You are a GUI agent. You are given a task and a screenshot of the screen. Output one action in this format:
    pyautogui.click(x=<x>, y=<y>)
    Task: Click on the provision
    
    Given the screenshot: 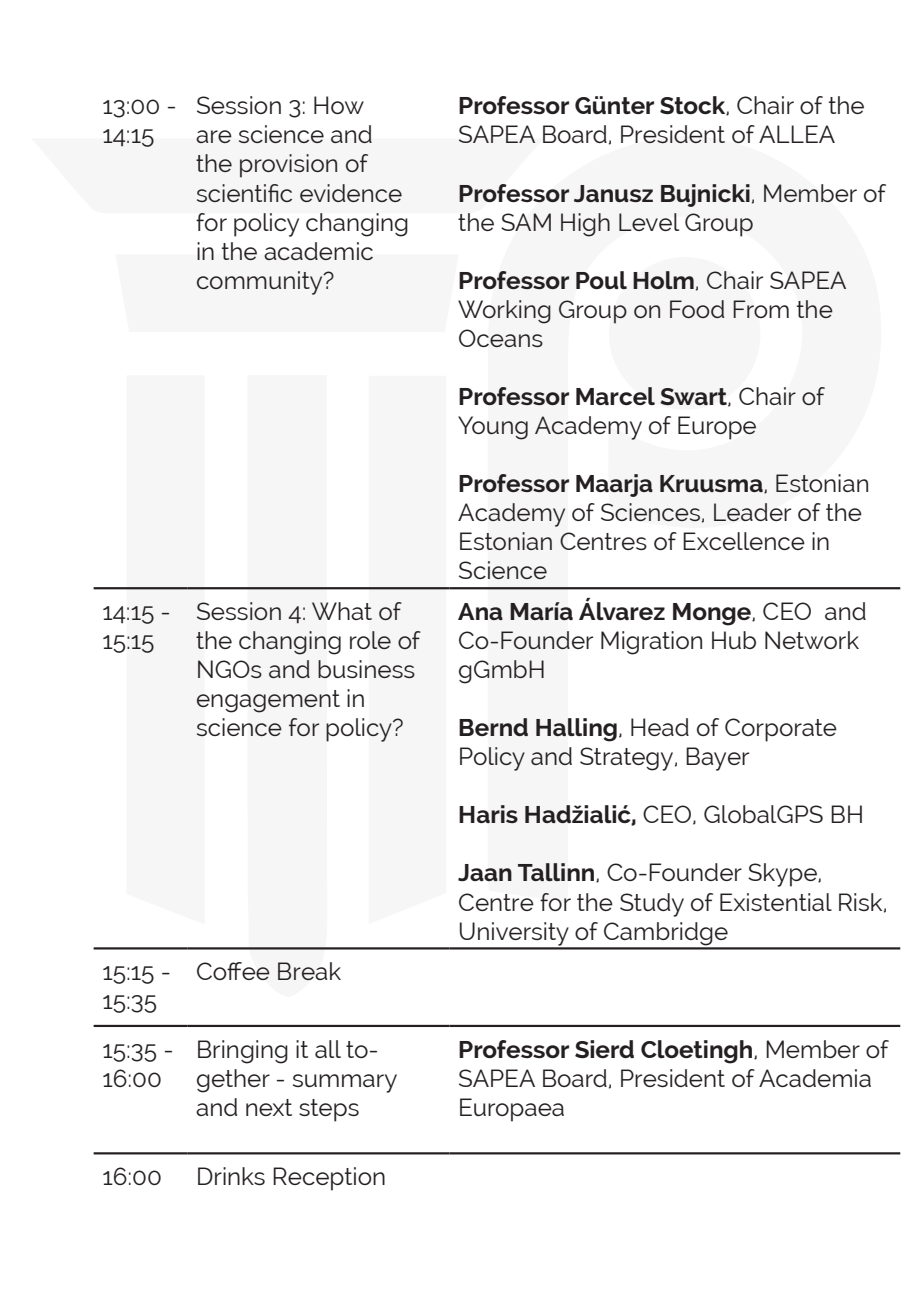 What is the action you would take?
    pyautogui.click(x=288, y=166)
